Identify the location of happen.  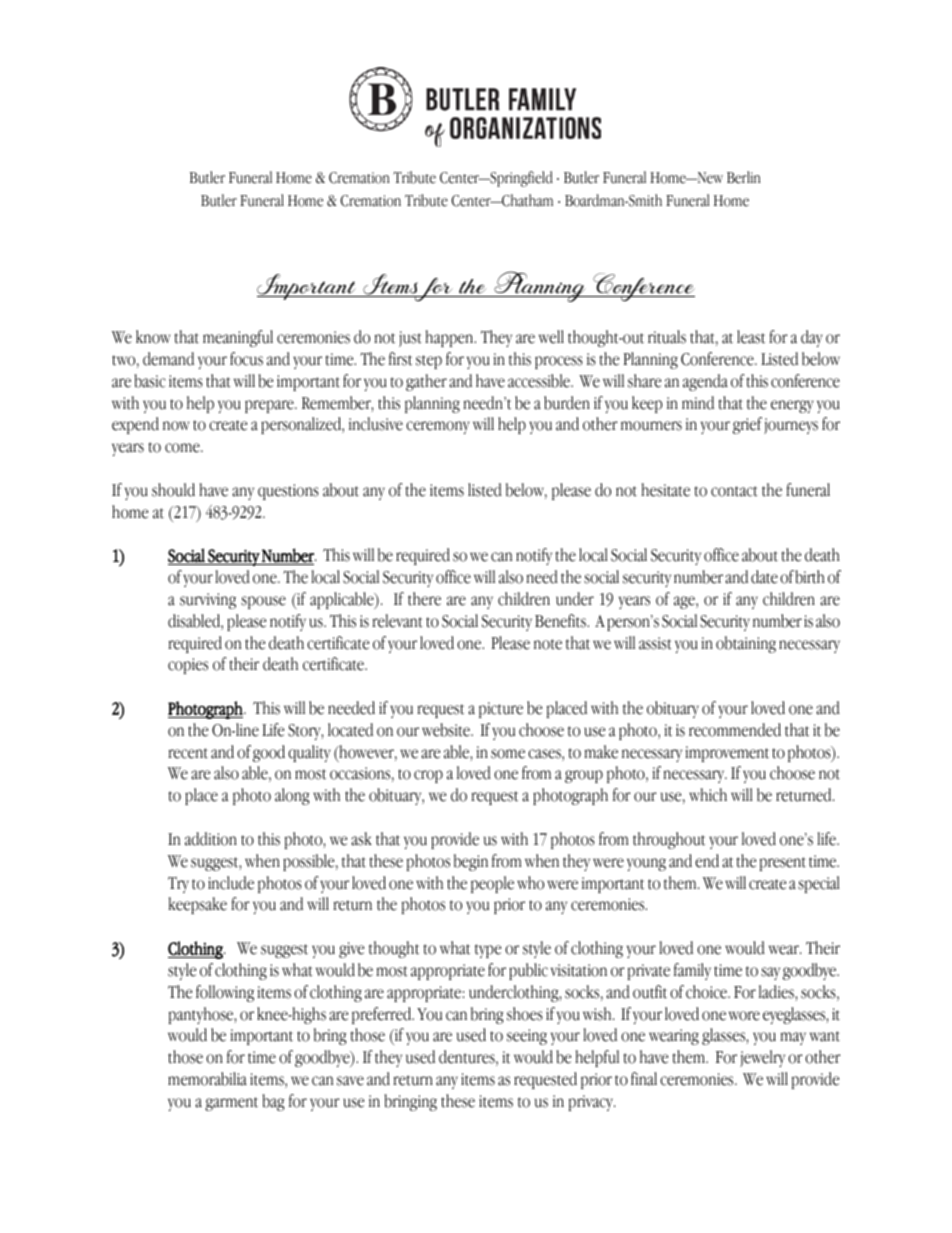
(450, 338).
